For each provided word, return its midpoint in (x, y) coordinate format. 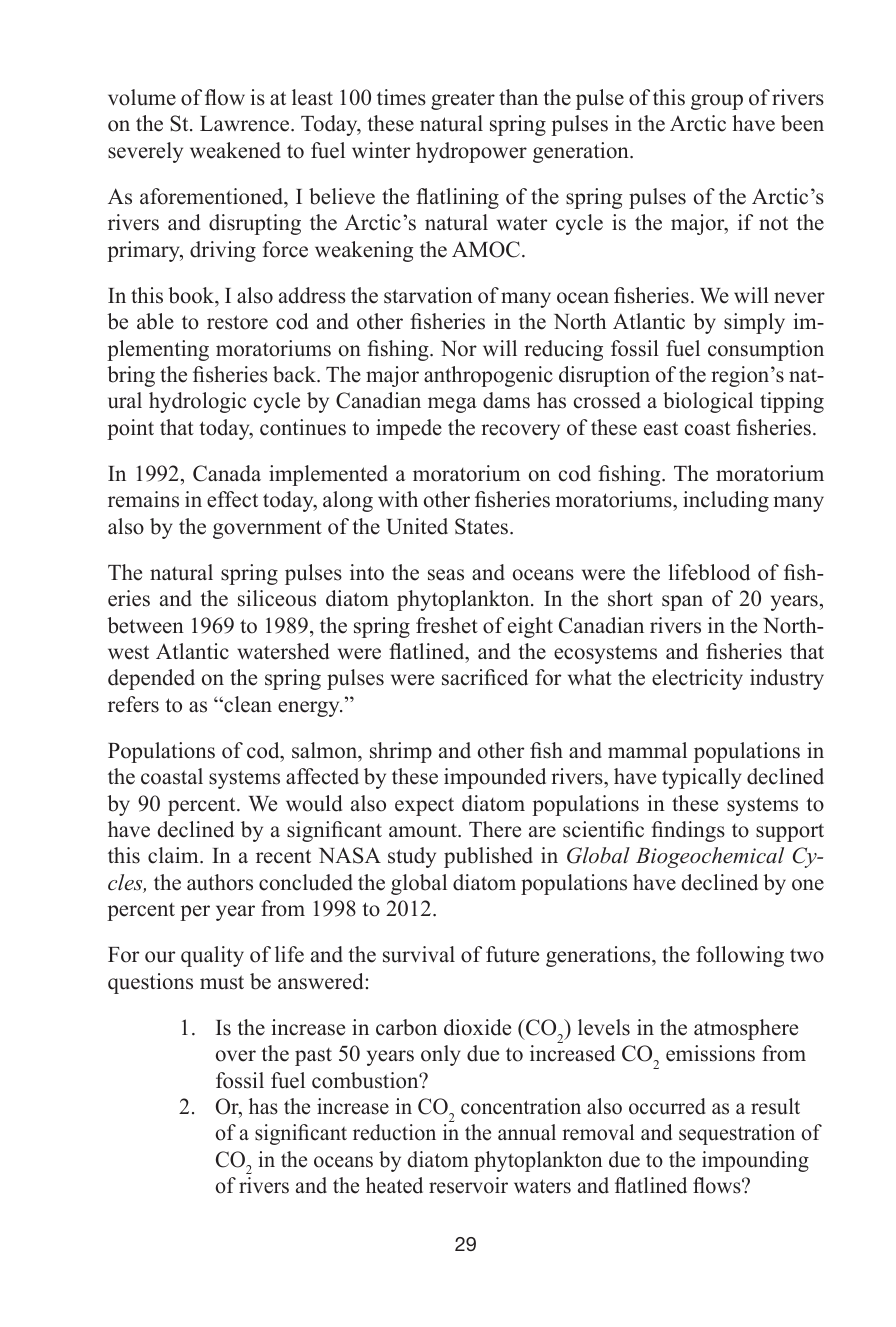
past (313, 1057)
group (717, 102)
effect (232, 499)
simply (754, 323)
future (512, 954)
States (481, 526)
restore (237, 322)
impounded (495, 778)
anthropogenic (488, 376)
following (740, 956)
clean (247, 704)
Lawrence (246, 124)
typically (702, 778)
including (726, 501)
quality (212, 956)
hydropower (471, 152)
